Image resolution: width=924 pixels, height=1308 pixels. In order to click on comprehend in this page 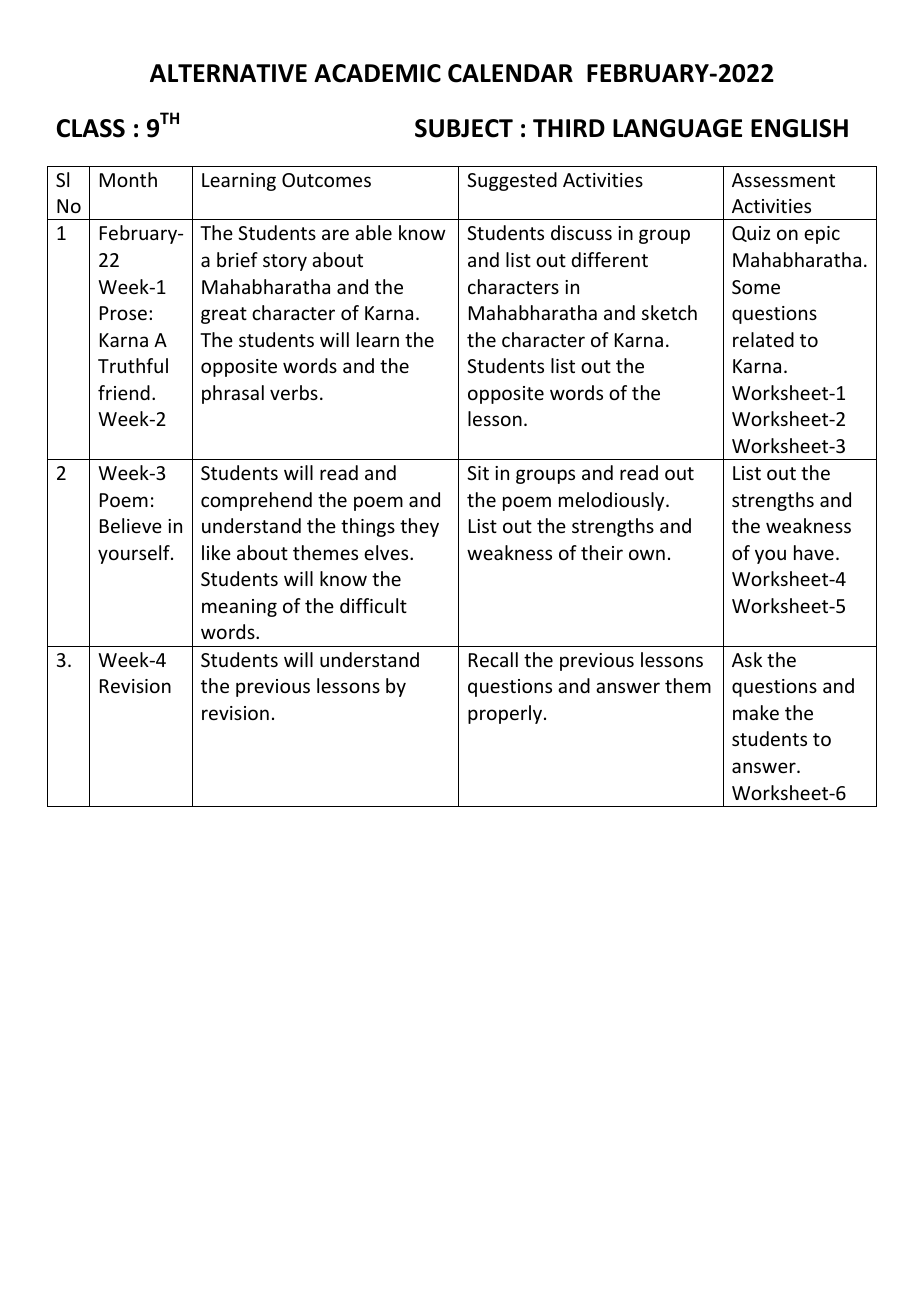, I will do `click(256, 501)`.
